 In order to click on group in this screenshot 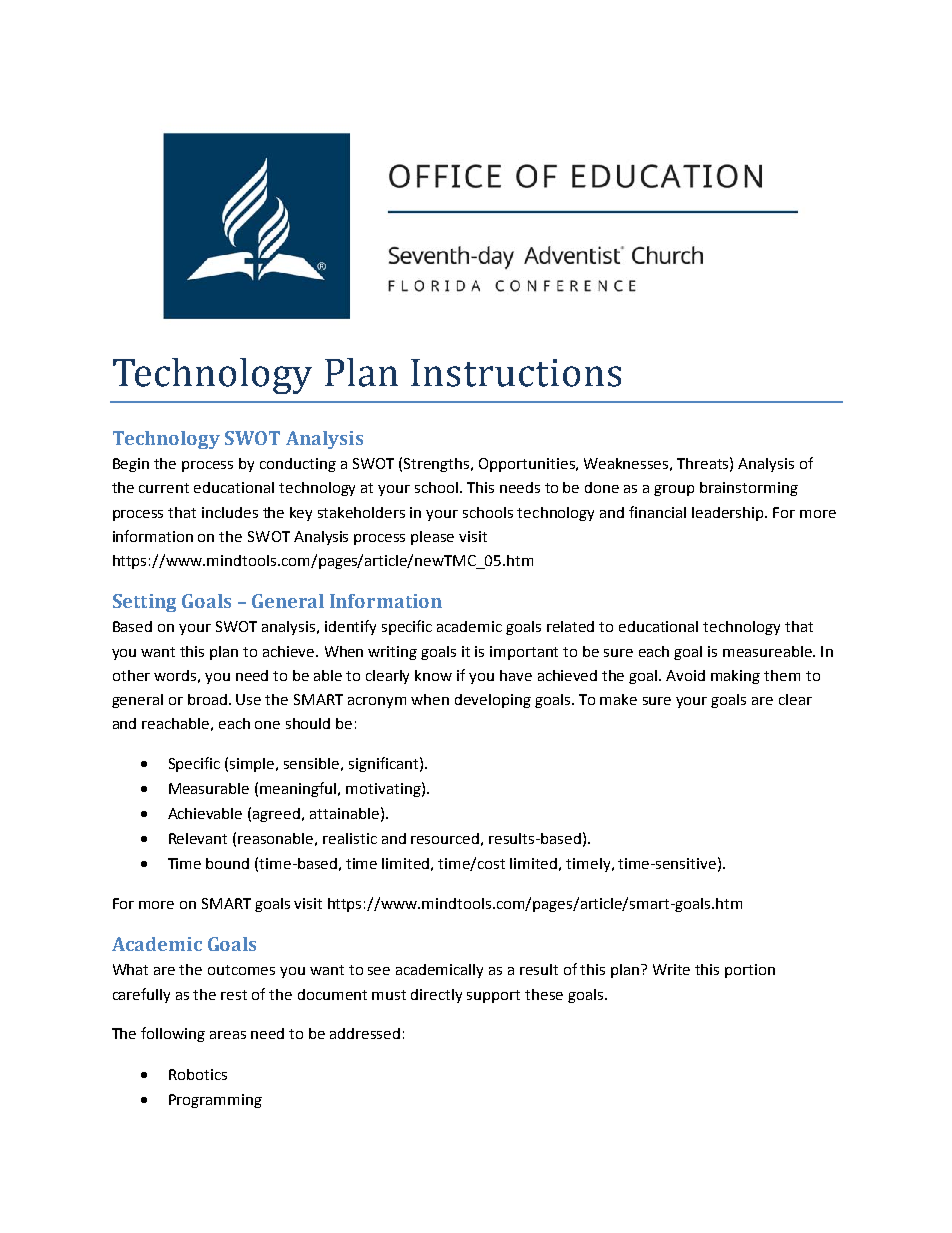, I will do `click(674, 490)`.
